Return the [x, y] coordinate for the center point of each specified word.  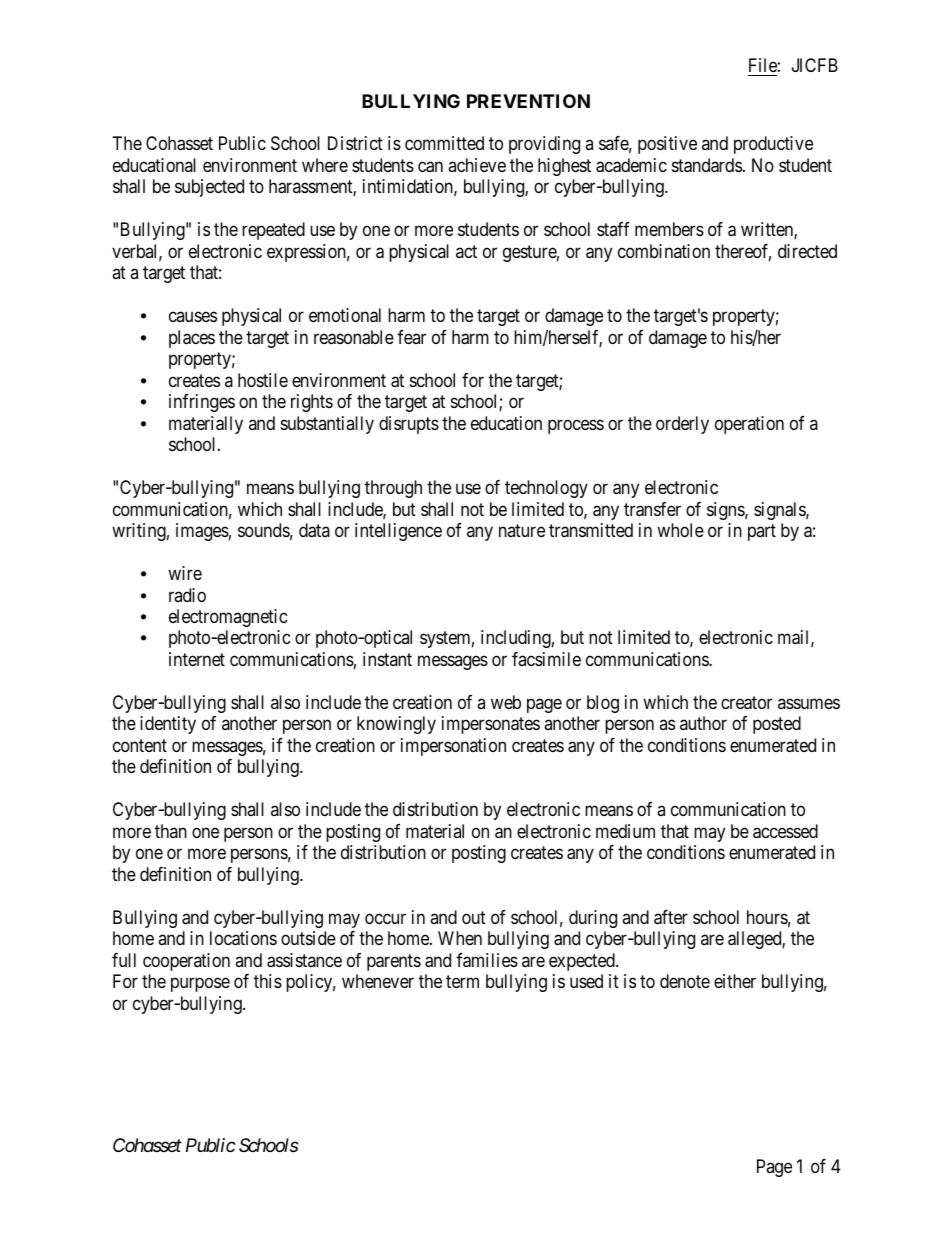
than [171, 831]
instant [387, 659]
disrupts [409, 425]
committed [444, 143]
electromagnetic [228, 618]
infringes [202, 403]
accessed [785, 831]
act [466, 251]
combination [664, 251]
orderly [682, 425]
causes [193, 317]
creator [746, 703]
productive [773, 145]
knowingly [396, 725]
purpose [200, 985]
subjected [209, 188]
